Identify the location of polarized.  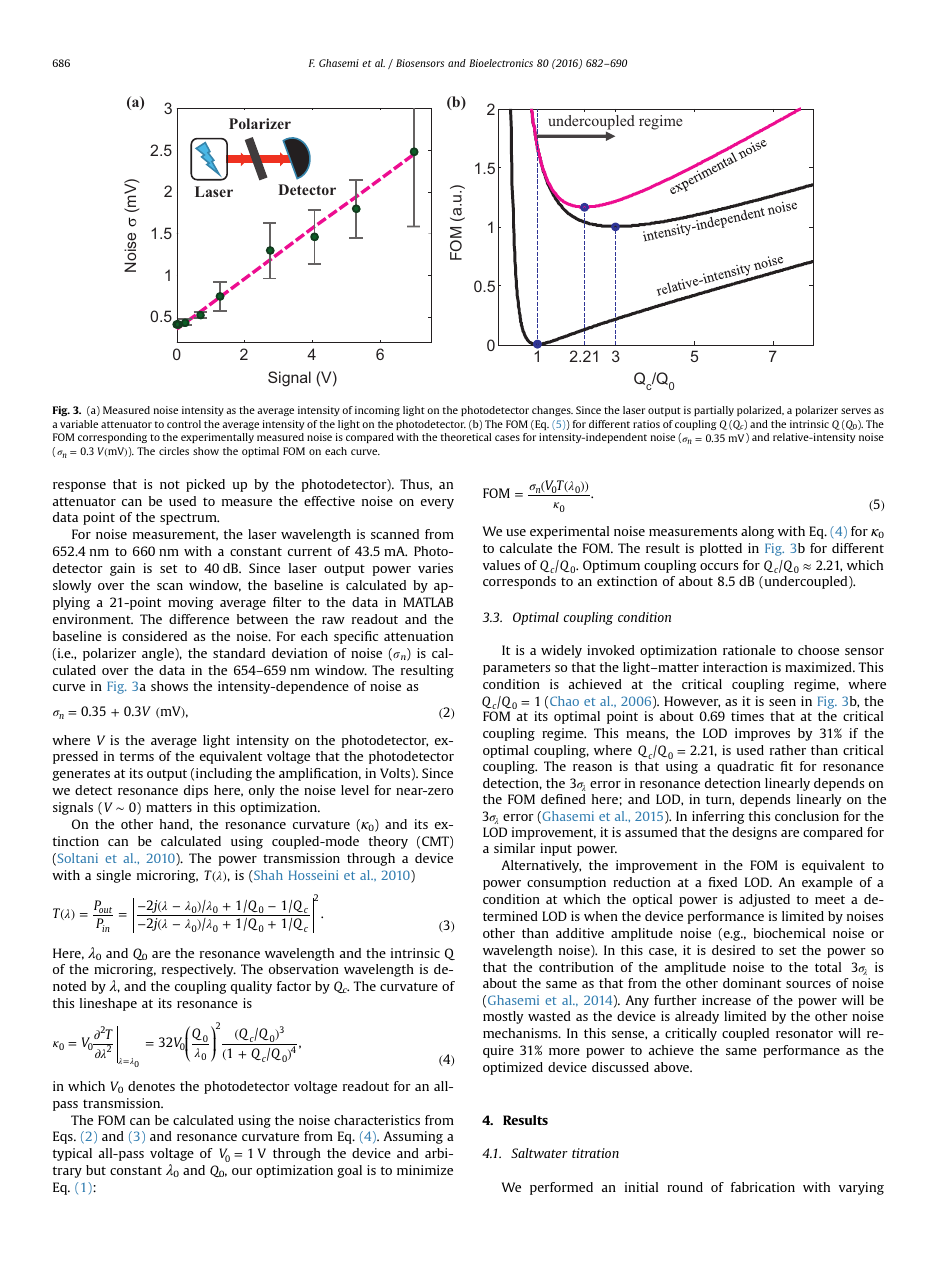
(760, 411).
